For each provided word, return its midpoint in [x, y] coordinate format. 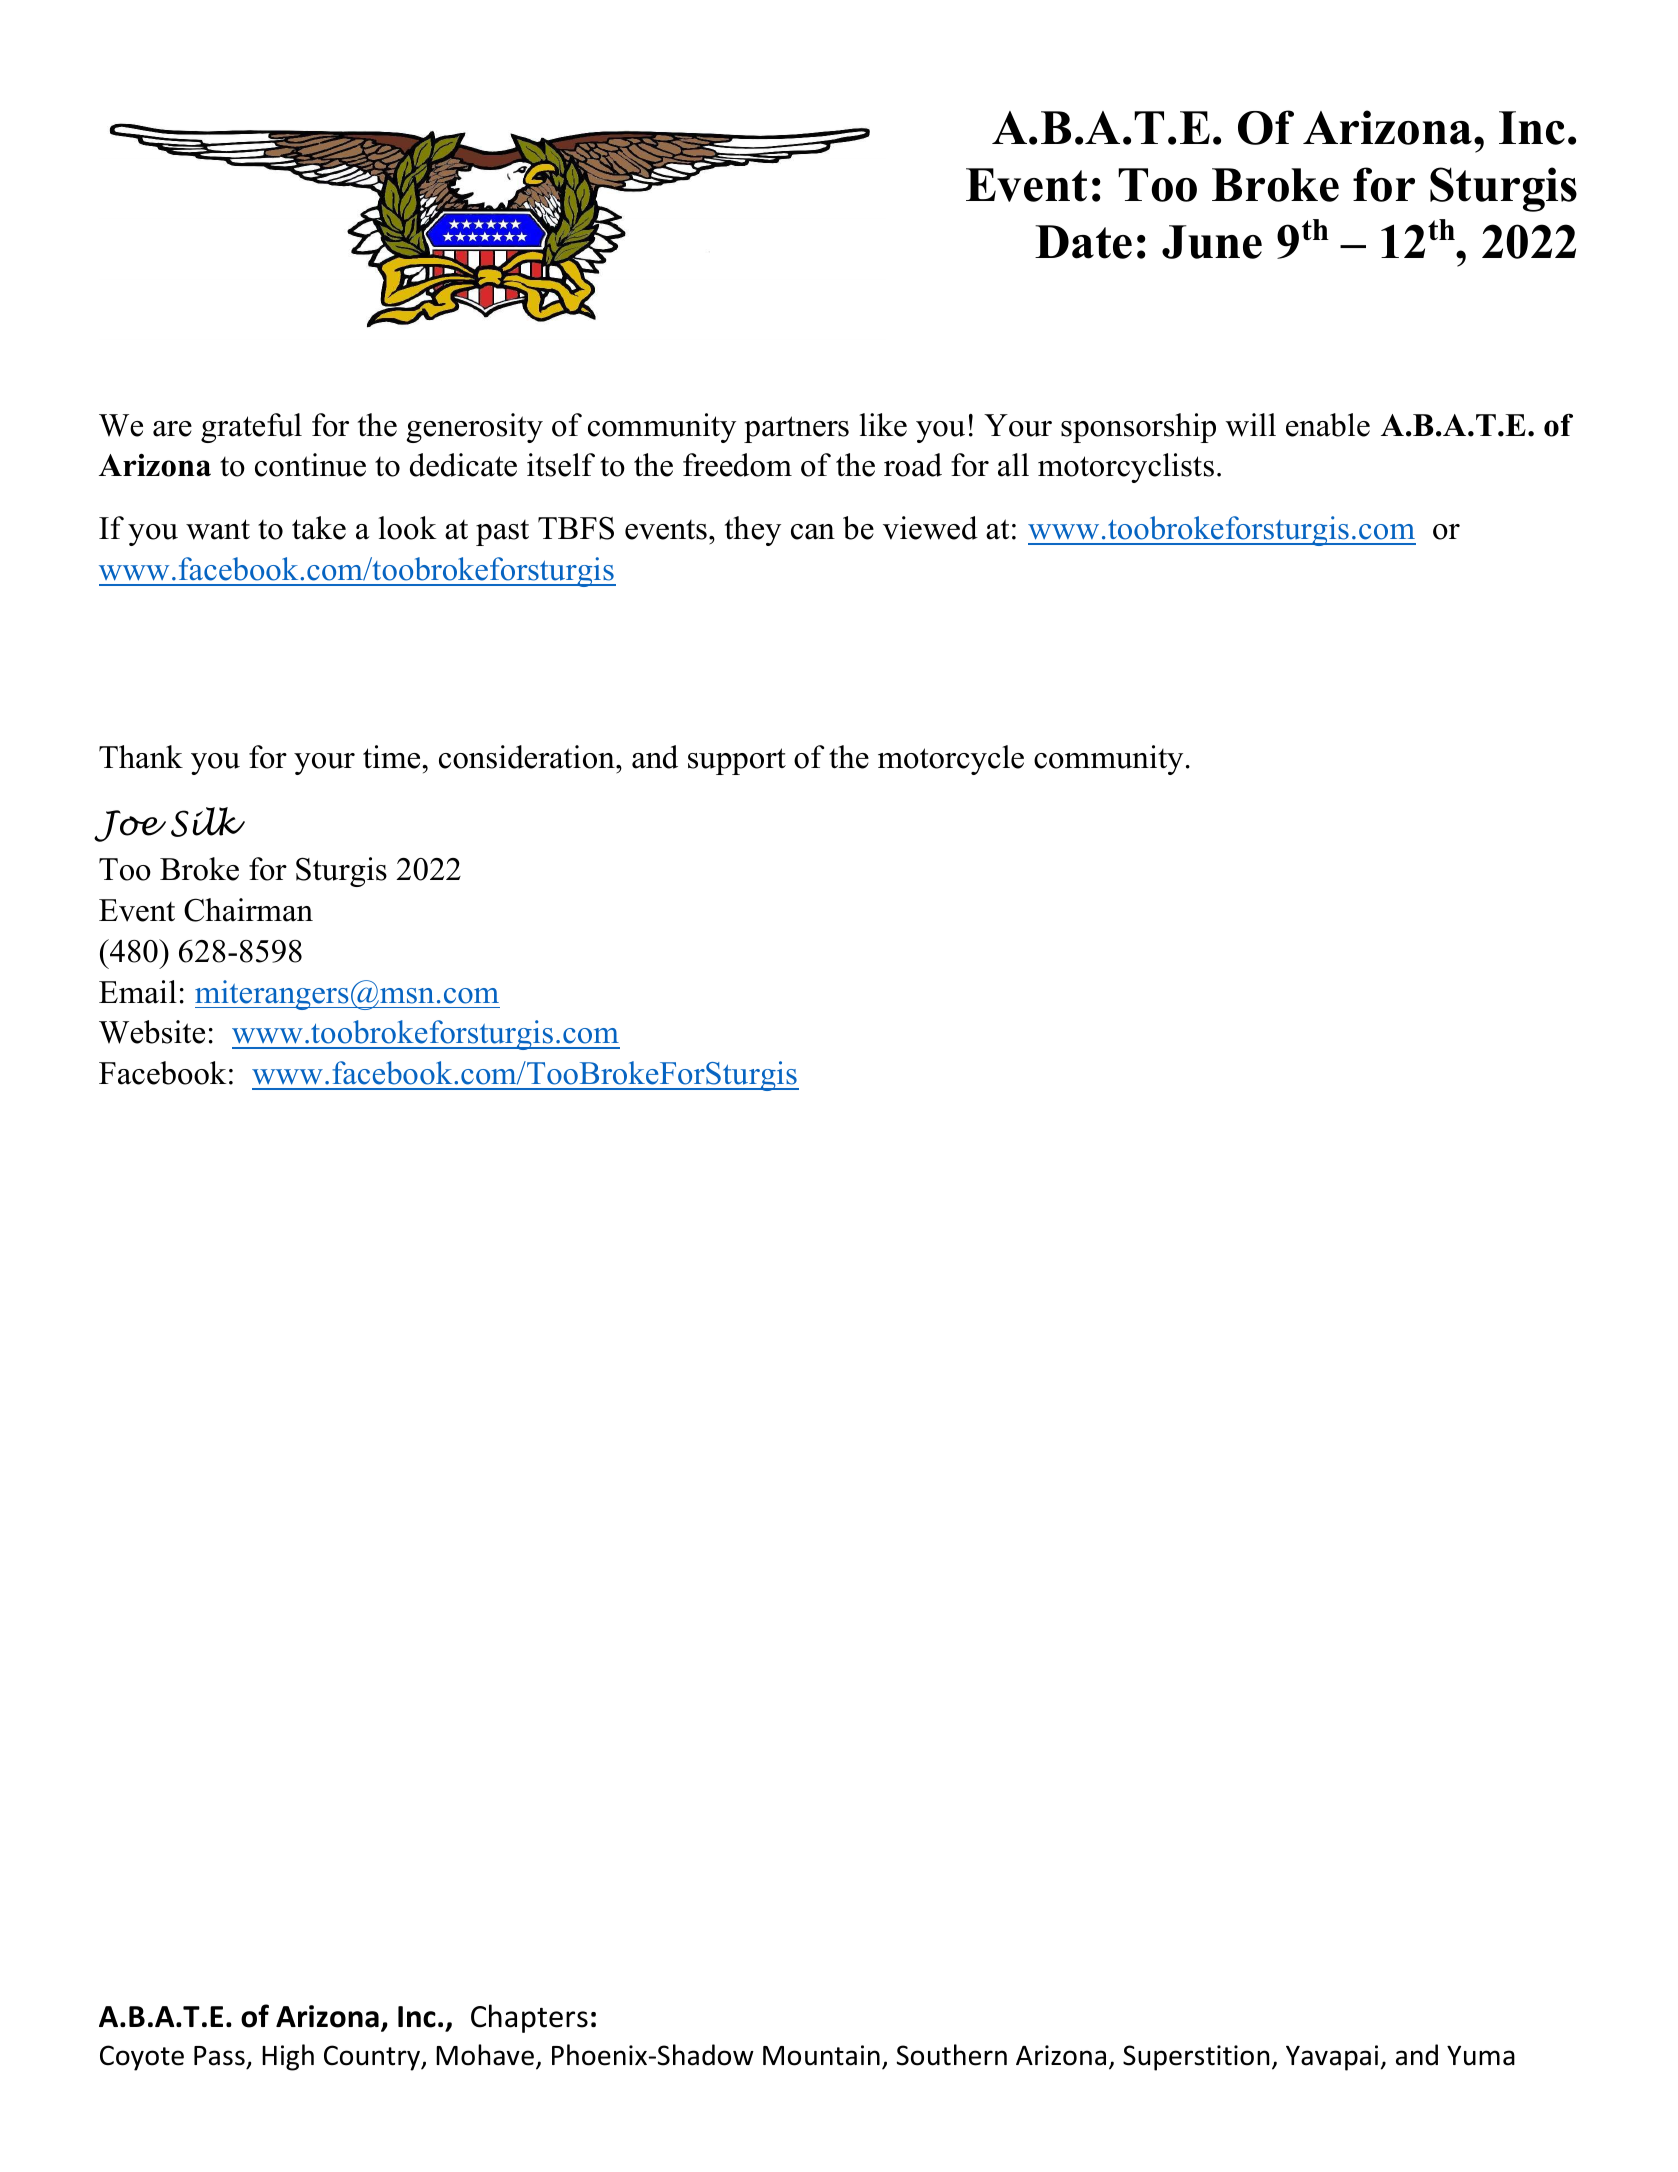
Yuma [1481, 2056]
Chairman [248, 910]
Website [152, 1032]
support [737, 761]
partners [796, 429]
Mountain [821, 2055]
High [288, 2057]
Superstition [1196, 2058]
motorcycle [951, 760]
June [1212, 242]
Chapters [529, 2018]
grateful [251, 428]
